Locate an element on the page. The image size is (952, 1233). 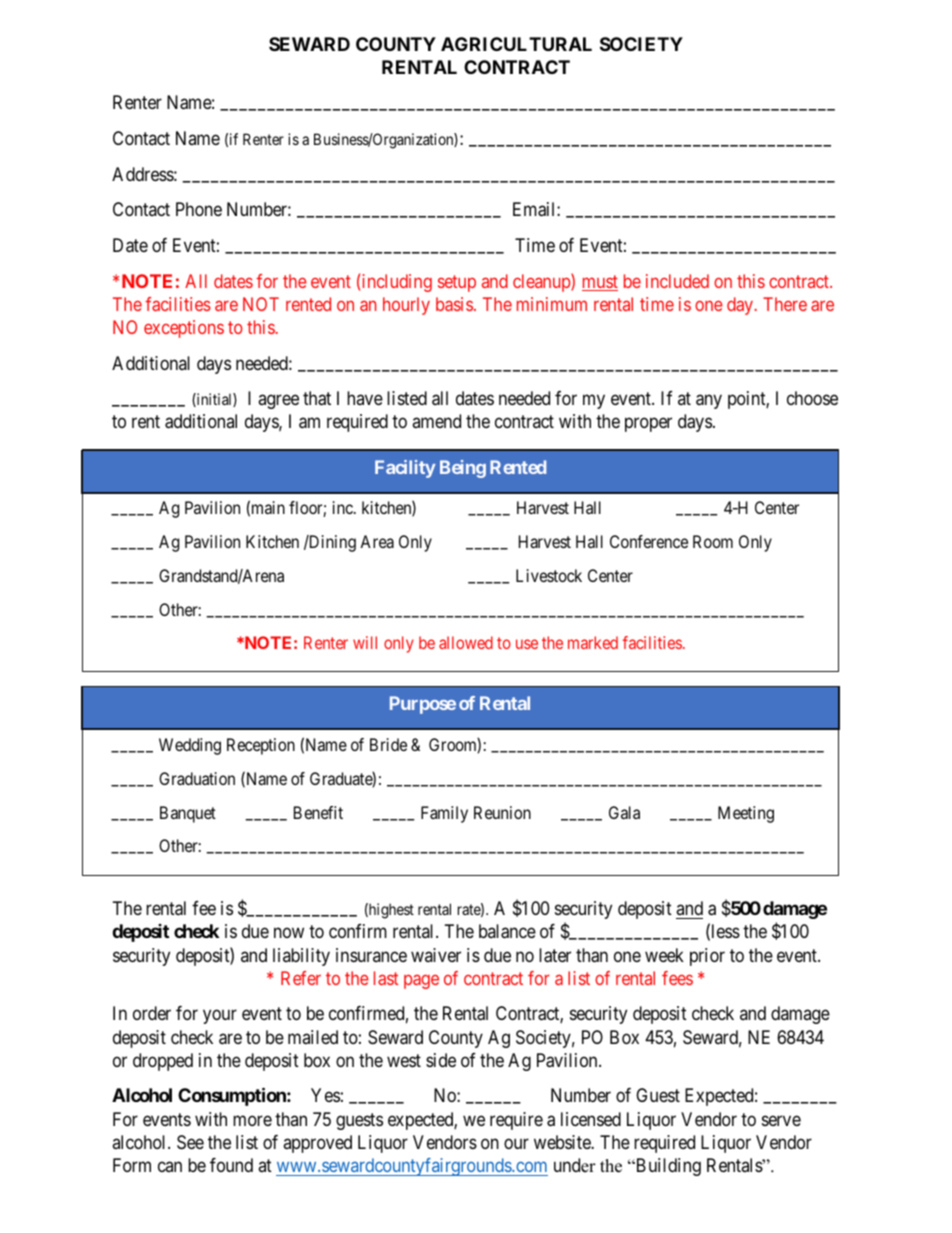
Reunion is located at coordinates (502, 812).
